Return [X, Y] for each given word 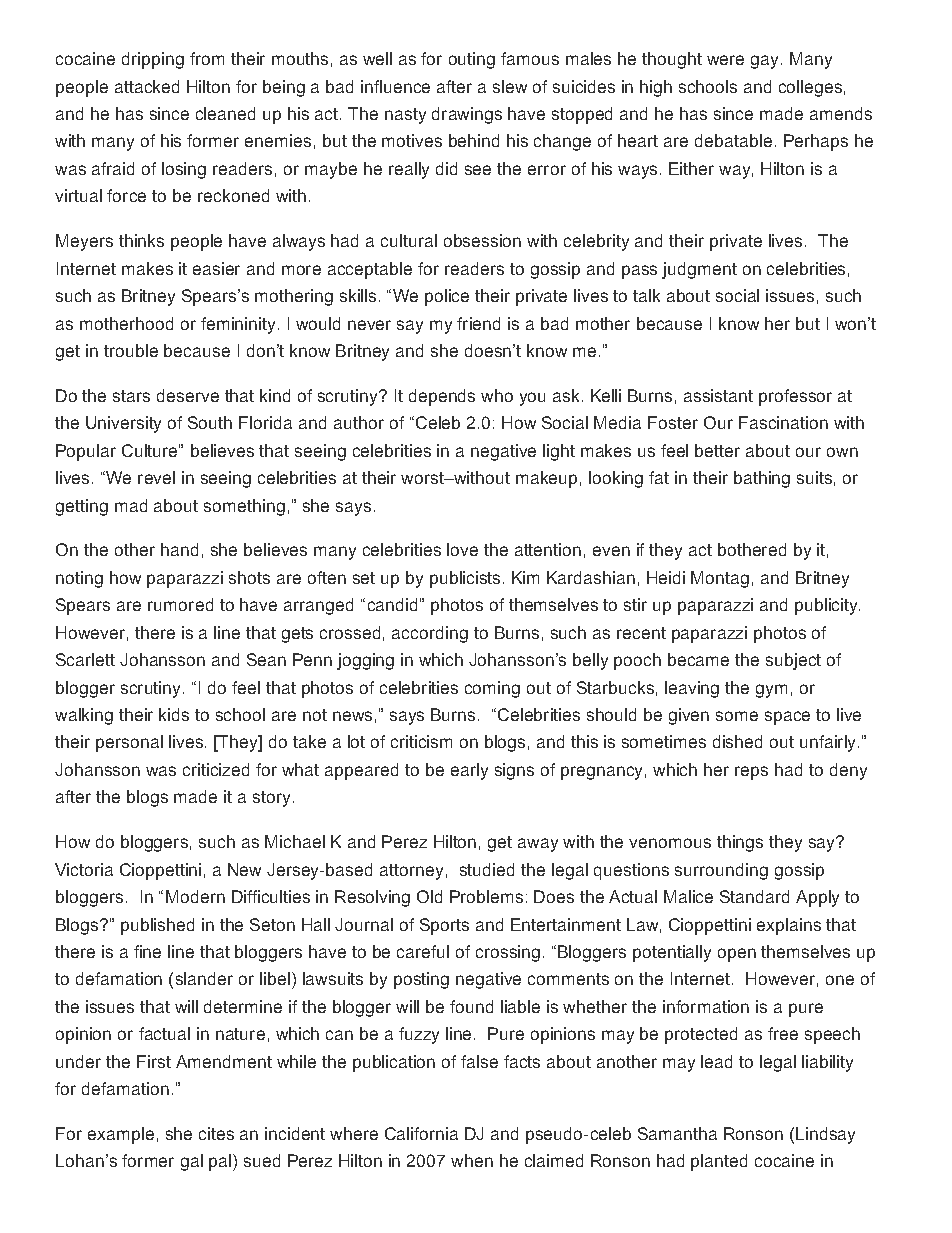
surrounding [721, 871]
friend [478, 323]
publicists [465, 579]
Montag [720, 579]
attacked [147, 86]
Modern [195, 896]
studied [487, 869]
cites [216, 1133]
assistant [718, 395]
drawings [467, 115]
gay [764, 62]
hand [179, 549]
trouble [131, 350]
